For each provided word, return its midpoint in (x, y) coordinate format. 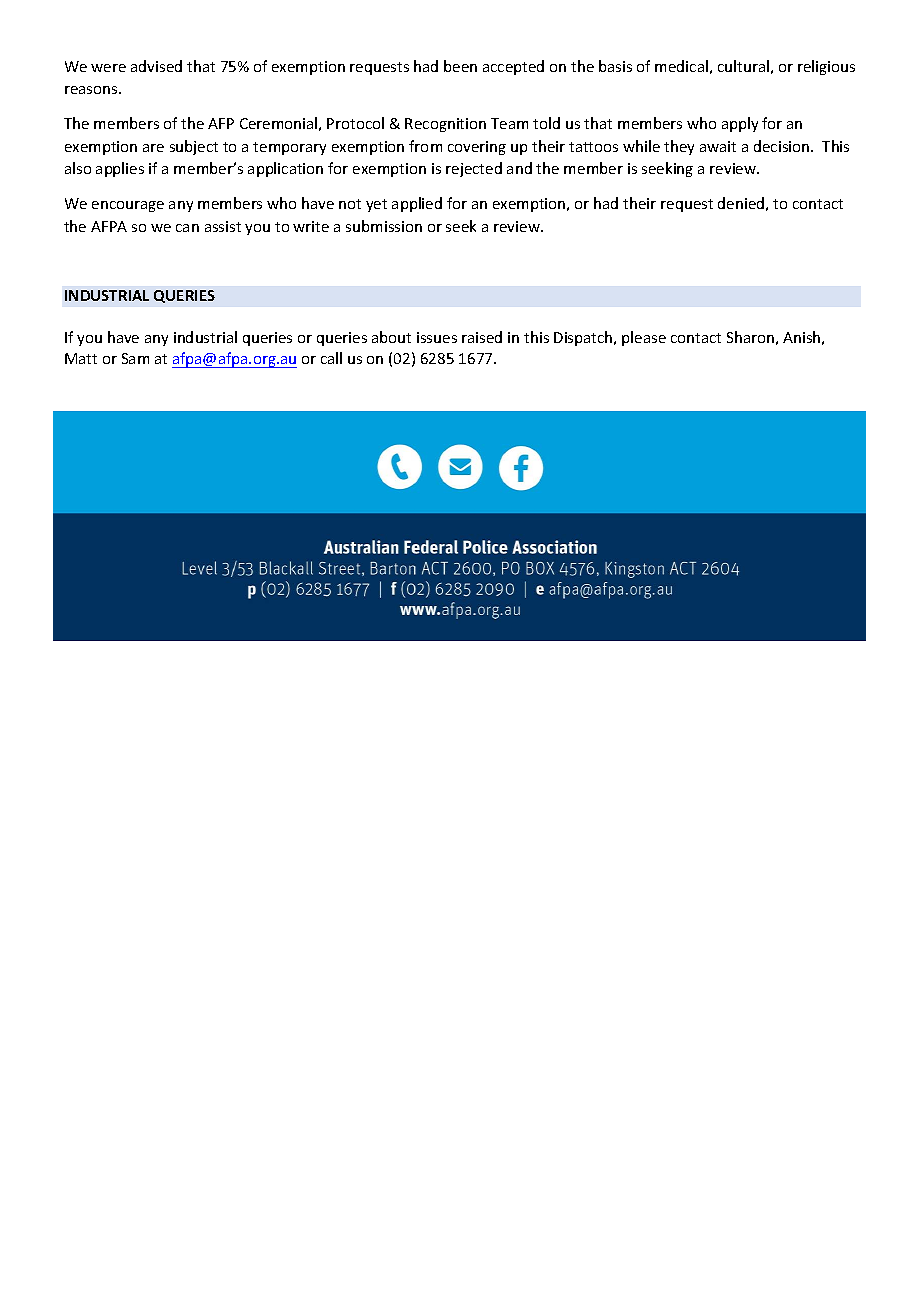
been (460, 66)
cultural (743, 66)
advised (156, 66)
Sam (135, 358)
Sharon (750, 337)
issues (437, 337)
